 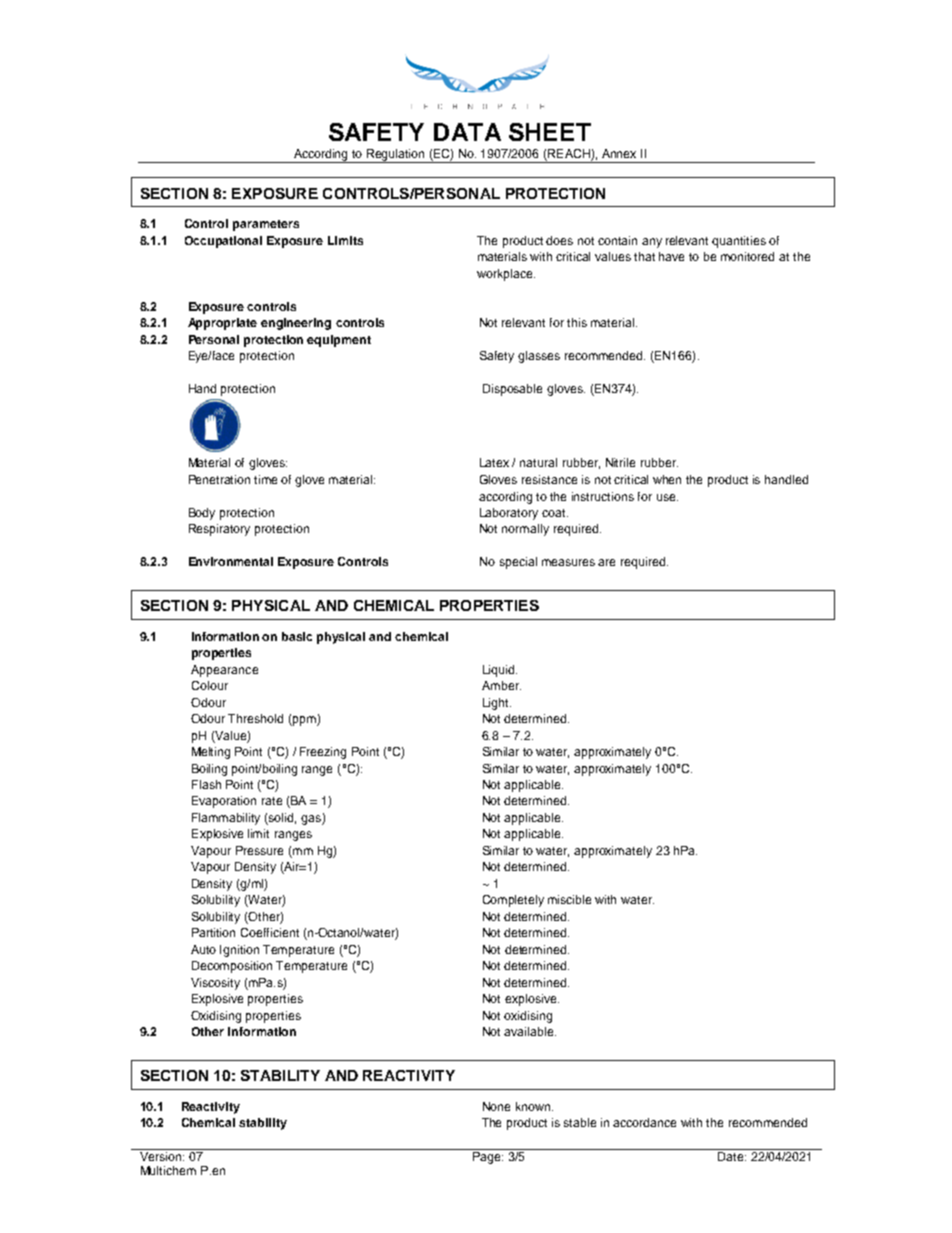 I want to click on Appearance, so click(x=224, y=671).
